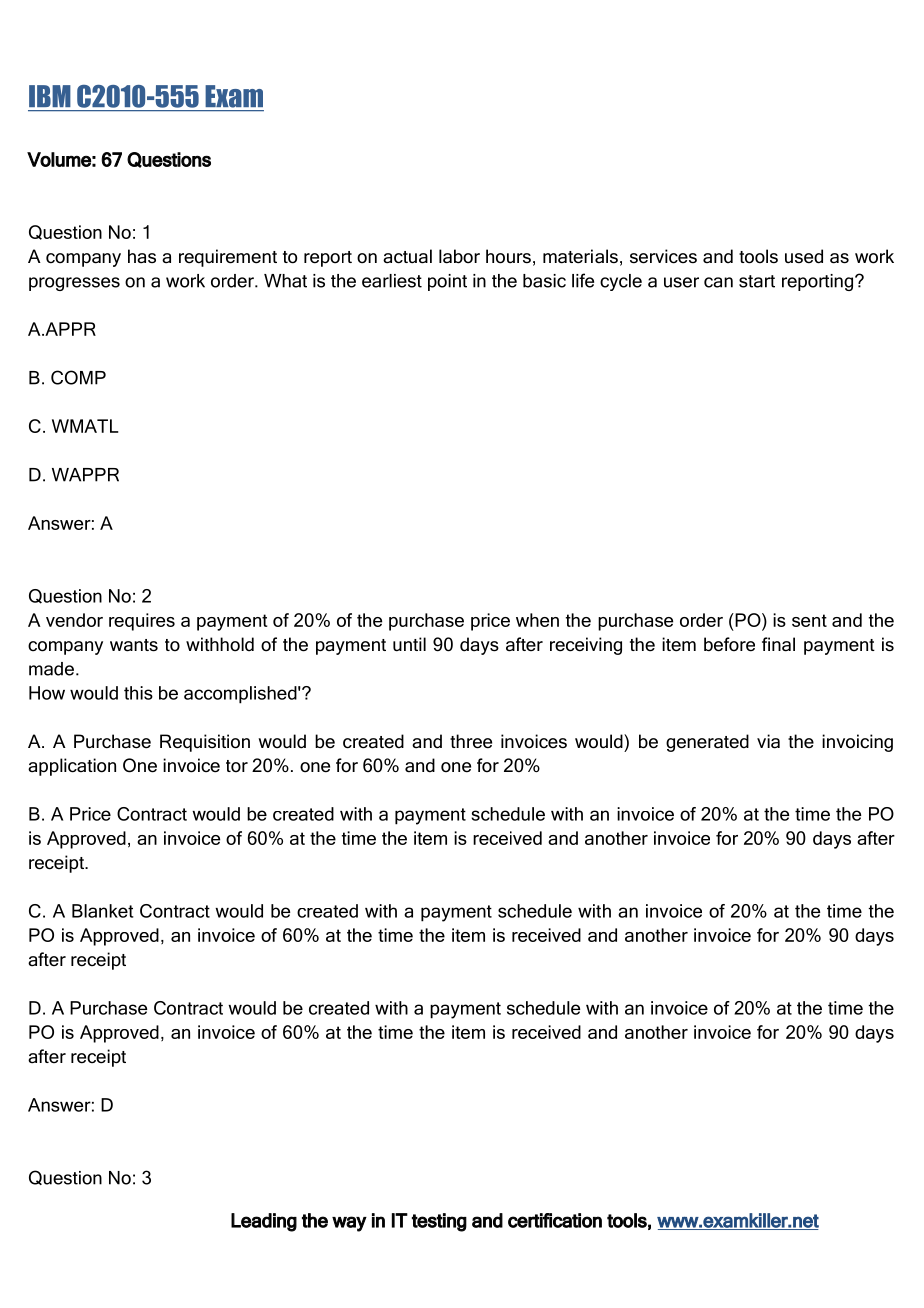 This image has height=1308, width=924. What do you see at coordinates (757, 281) in the image?
I see `start` at bounding box center [757, 281].
